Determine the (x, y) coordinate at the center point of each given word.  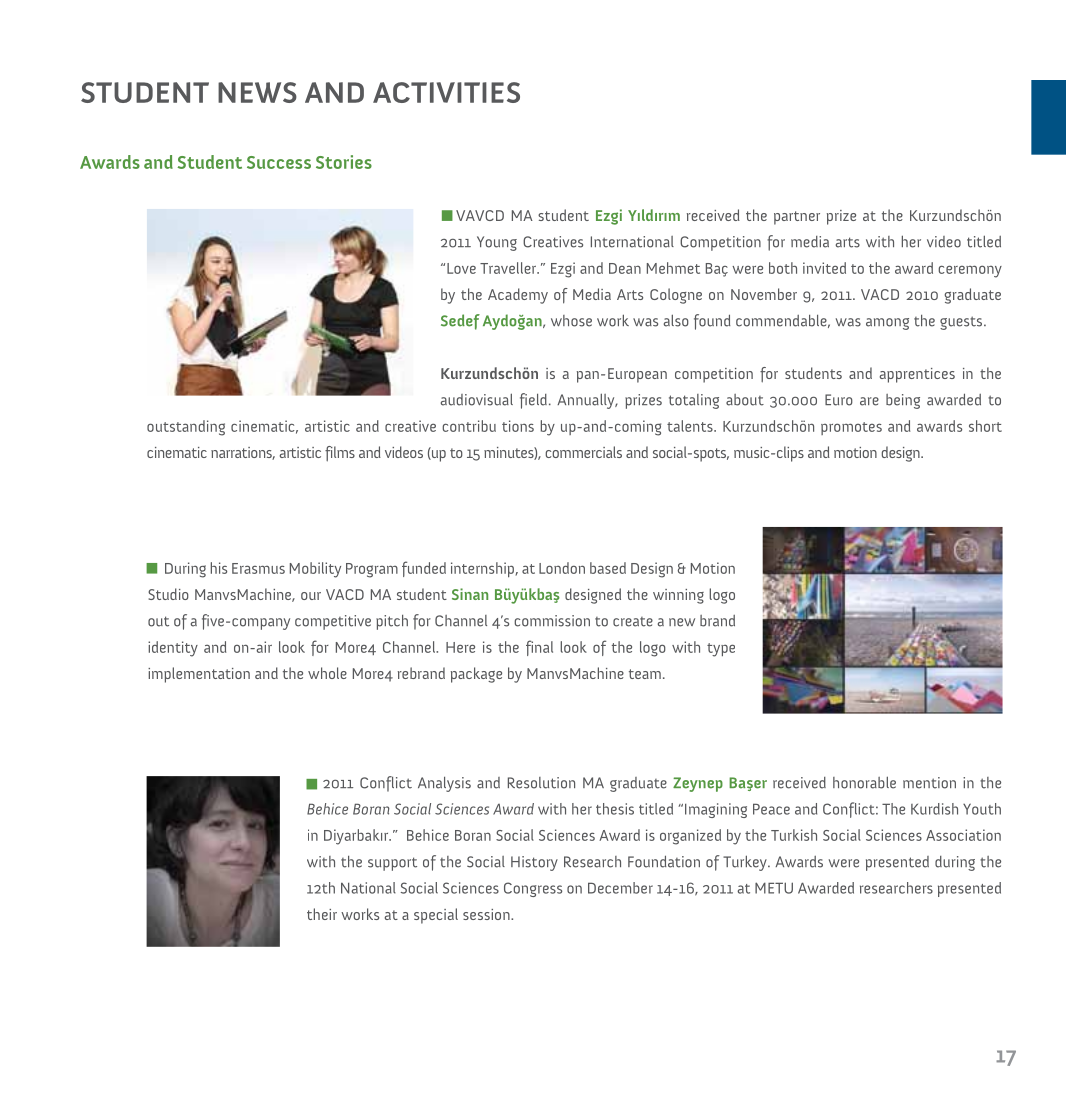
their (322, 914)
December (620, 888)
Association (963, 835)
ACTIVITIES (446, 92)
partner (797, 218)
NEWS (257, 92)
